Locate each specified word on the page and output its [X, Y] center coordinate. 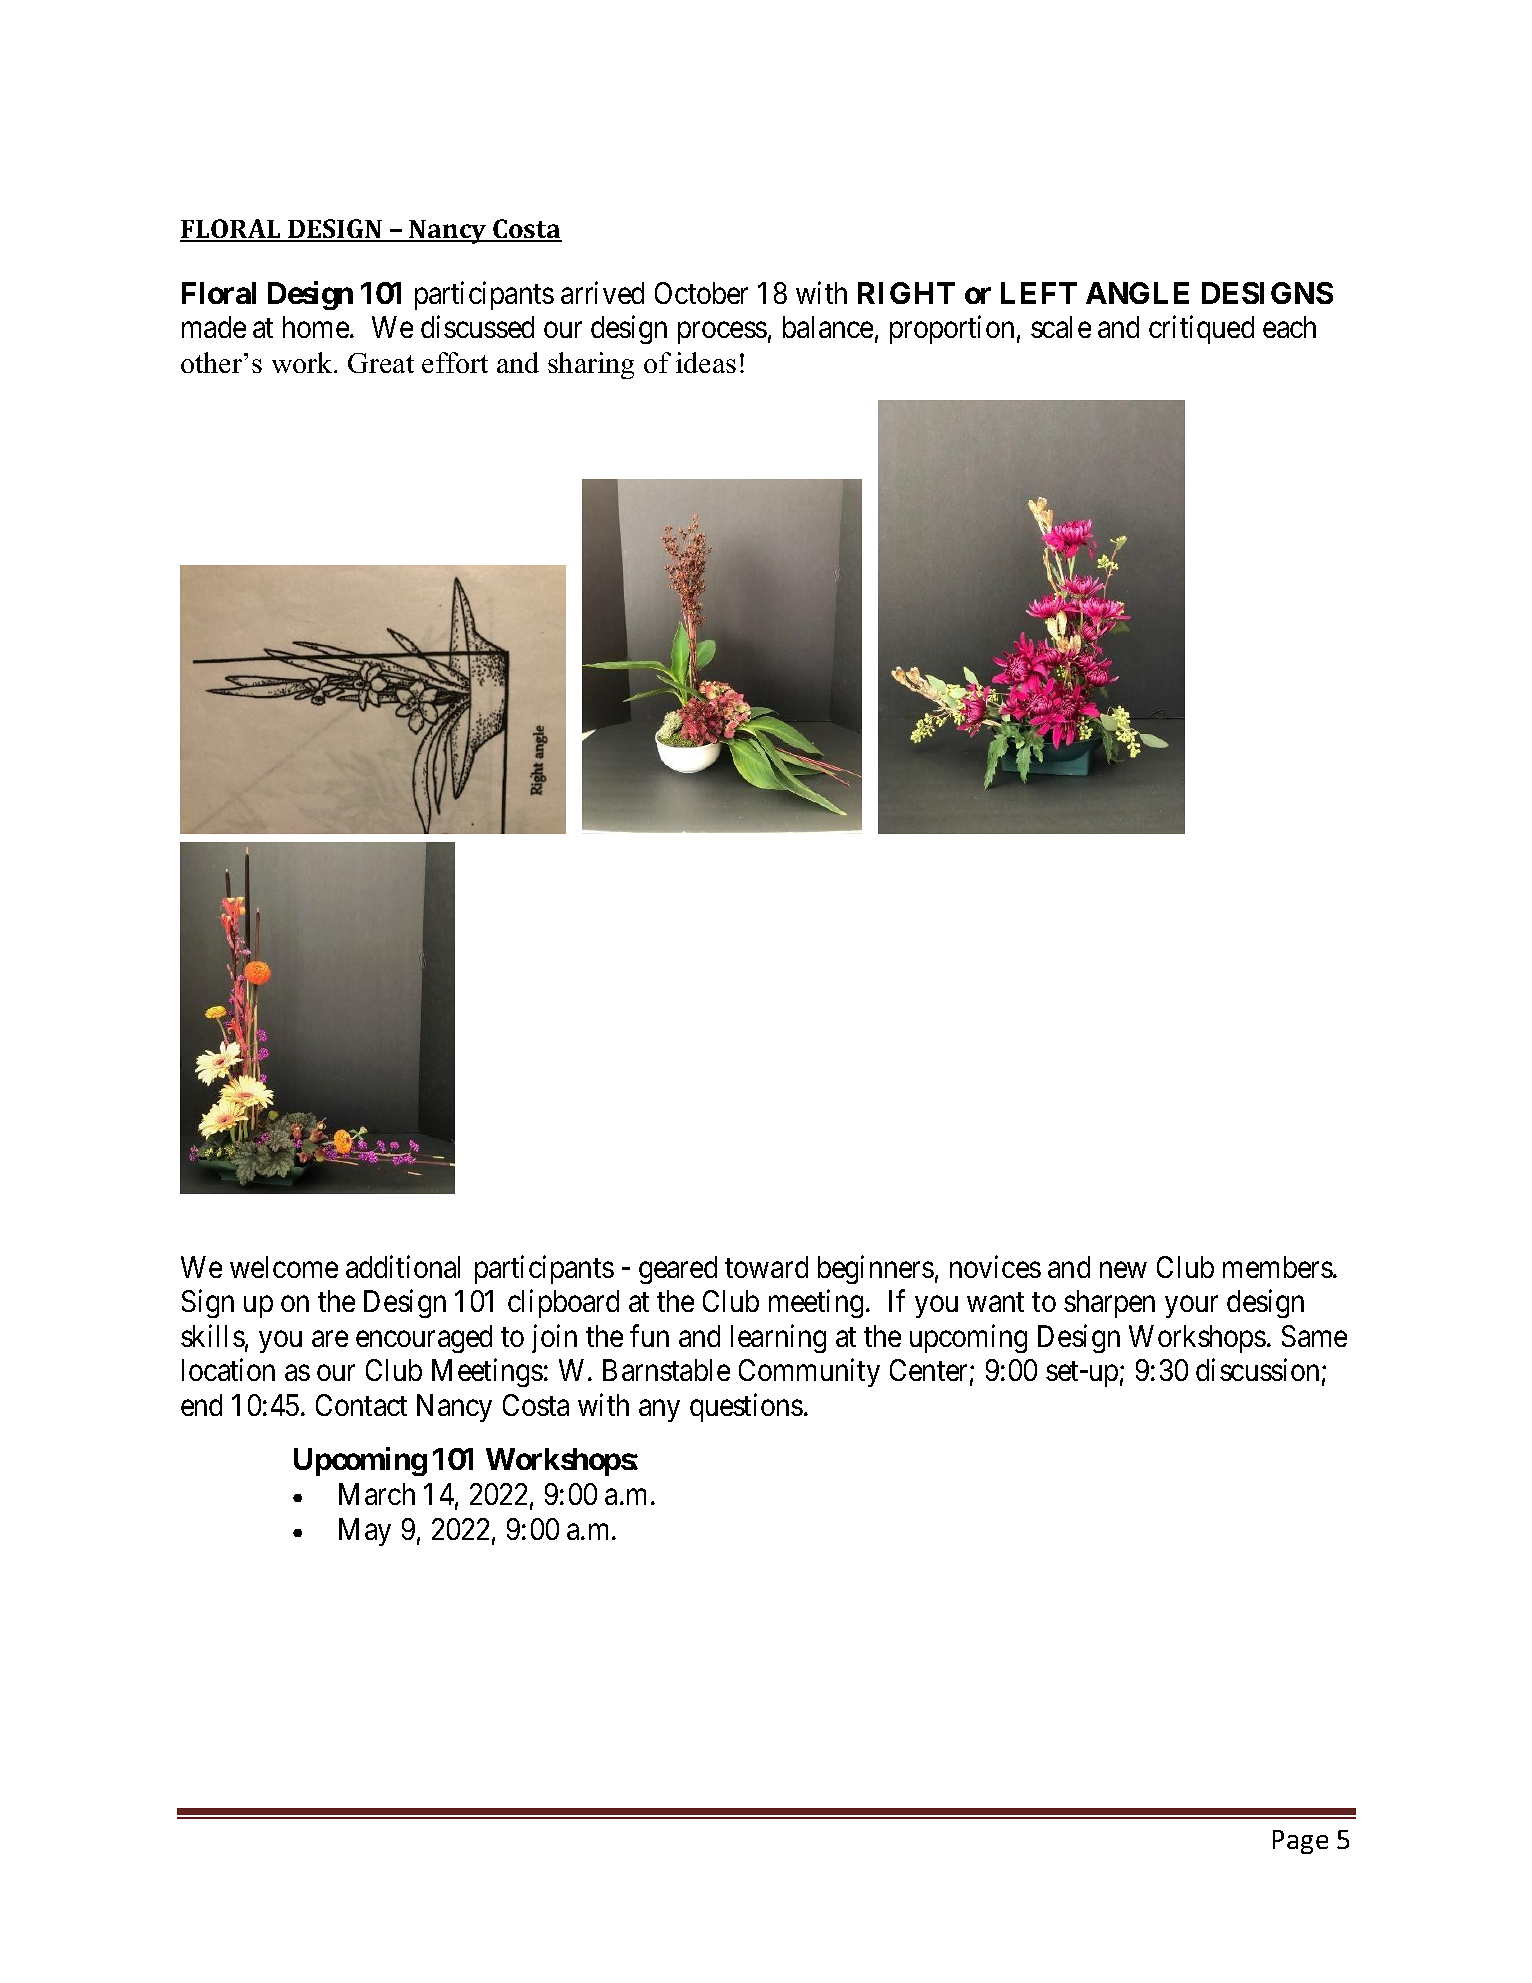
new [1123, 1270]
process [722, 333]
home [316, 327]
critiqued [1201, 330]
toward [766, 1267]
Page [1300, 1842]
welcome [284, 1267]
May [365, 1532]
